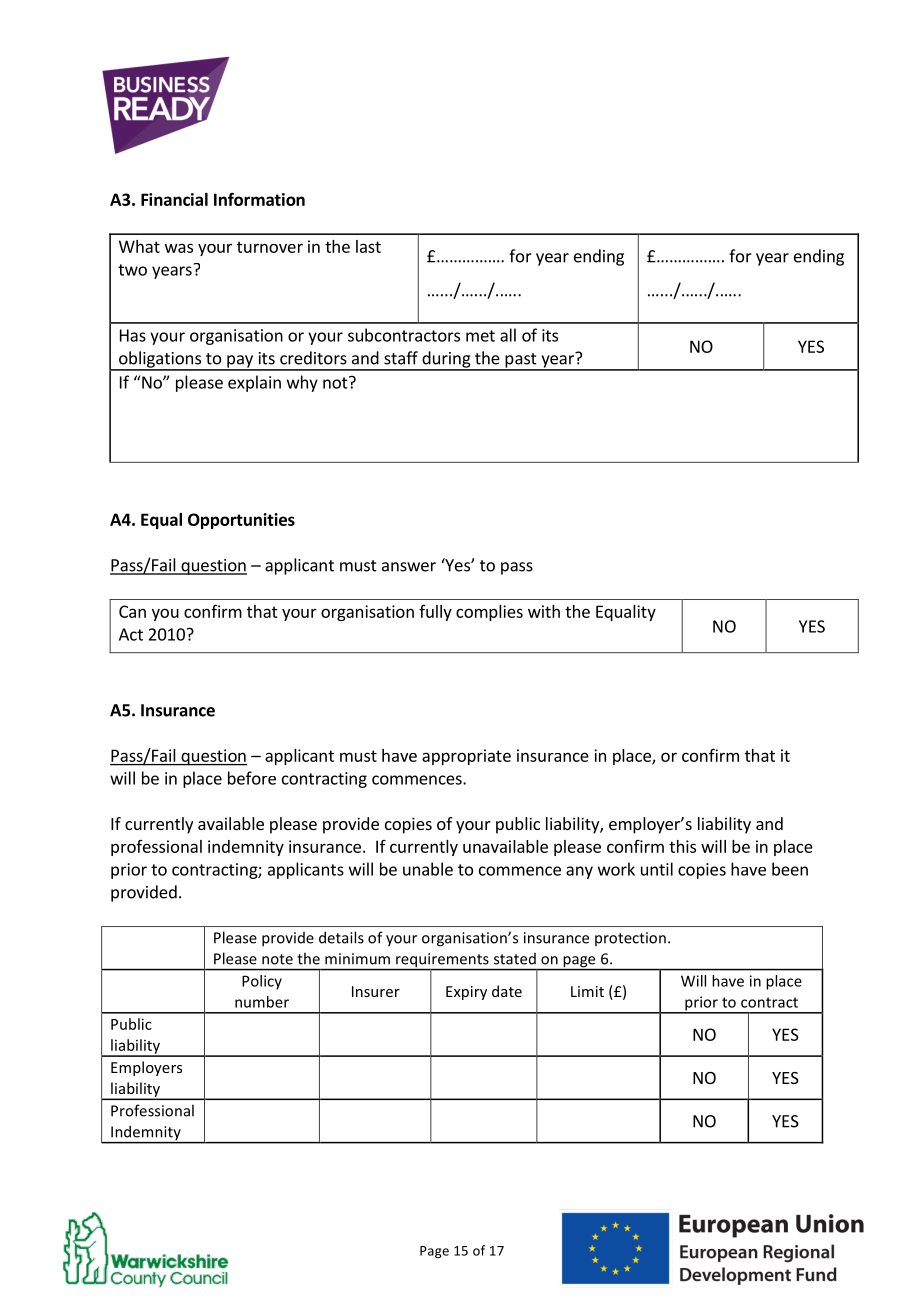  Describe the element at coordinates (544, 611) in the screenshot. I see `with` at that location.
